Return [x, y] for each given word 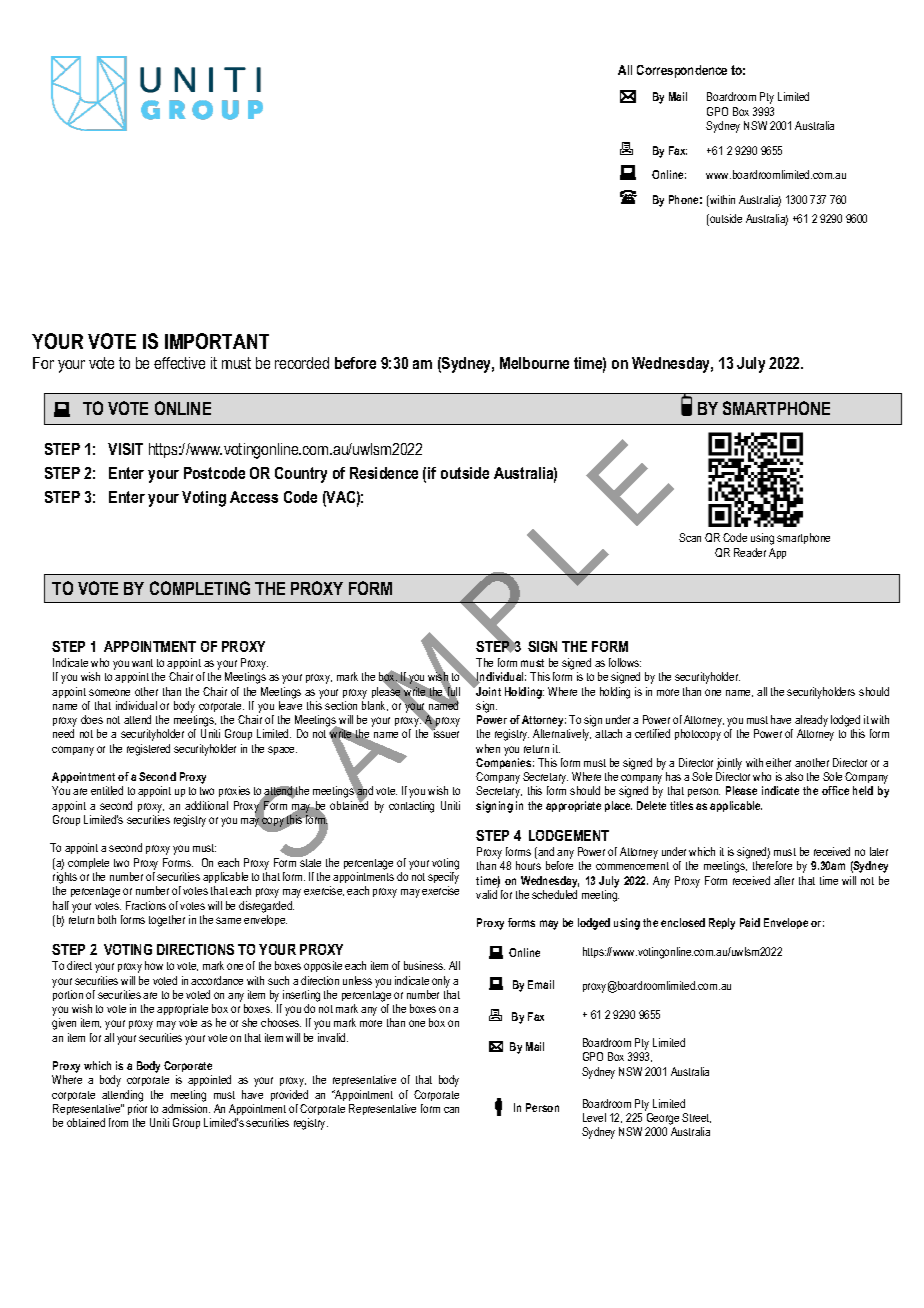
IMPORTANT [217, 341]
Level [594, 1117]
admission [186, 1108]
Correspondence [682, 71]
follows [625, 662]
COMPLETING [200, 588]
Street [696, 1118]
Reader [750, 552]
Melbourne [534, 363]
